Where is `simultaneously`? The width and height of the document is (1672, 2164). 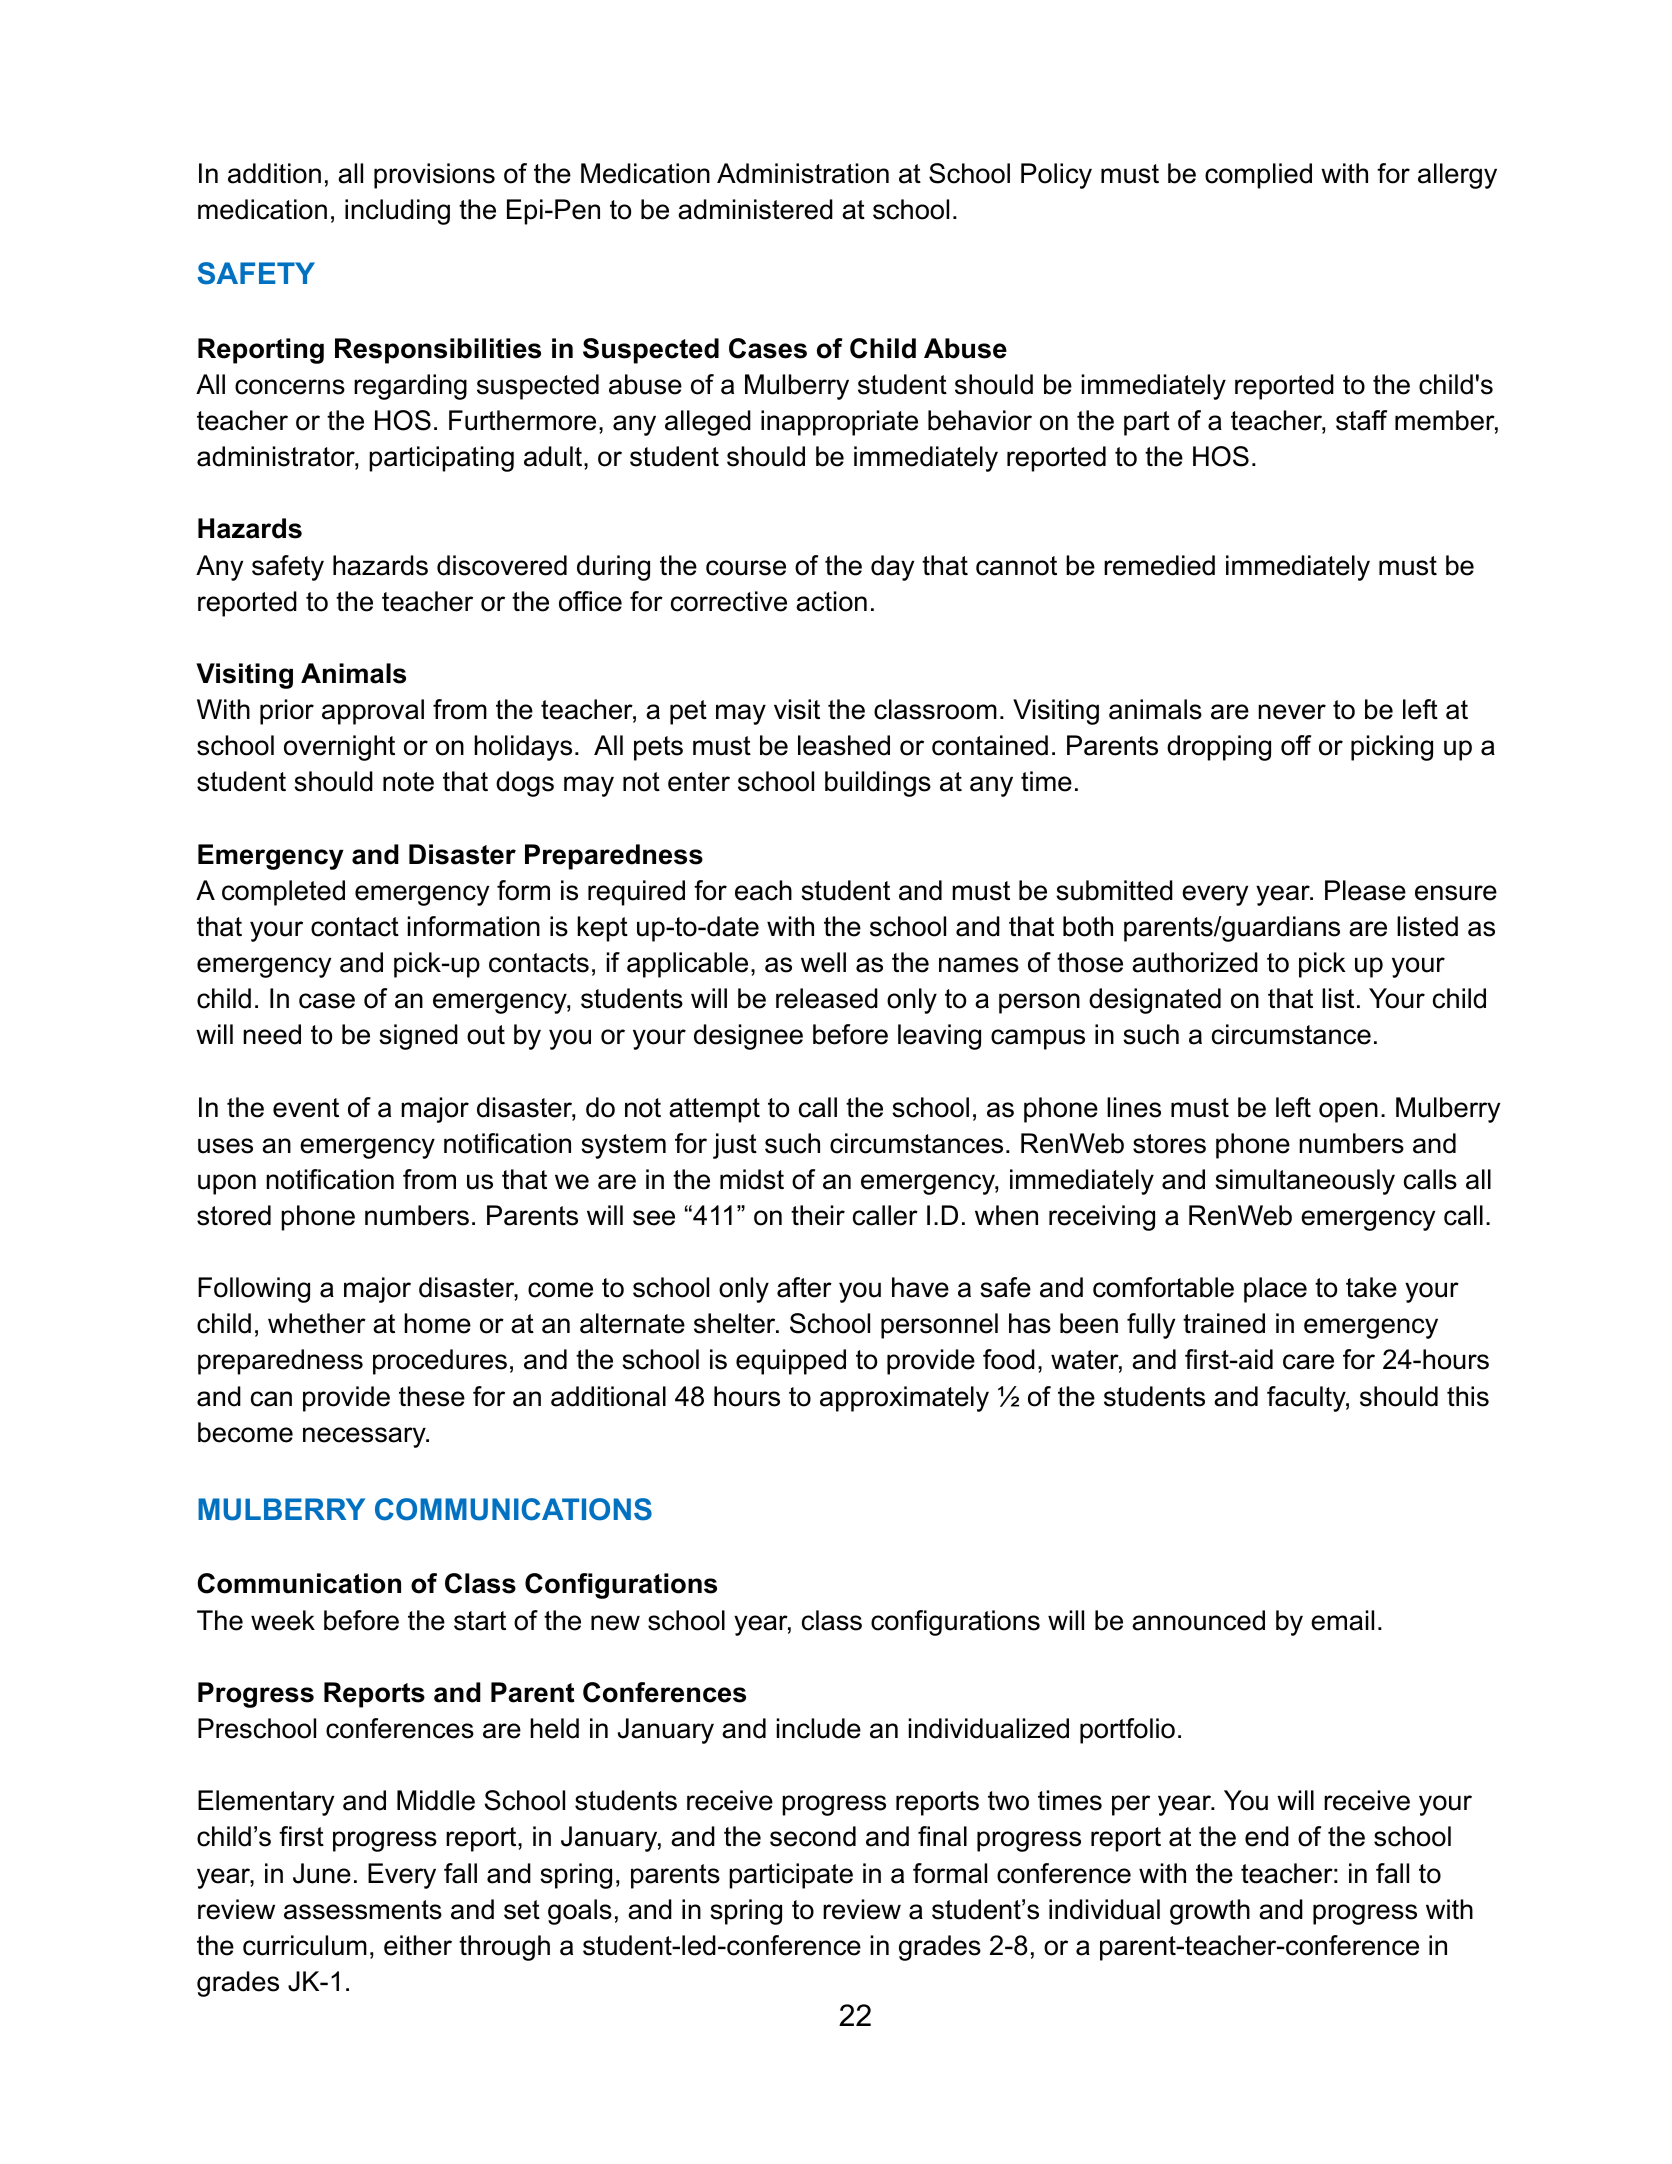 simultaneously is located at coordinates (1305, 1182).
